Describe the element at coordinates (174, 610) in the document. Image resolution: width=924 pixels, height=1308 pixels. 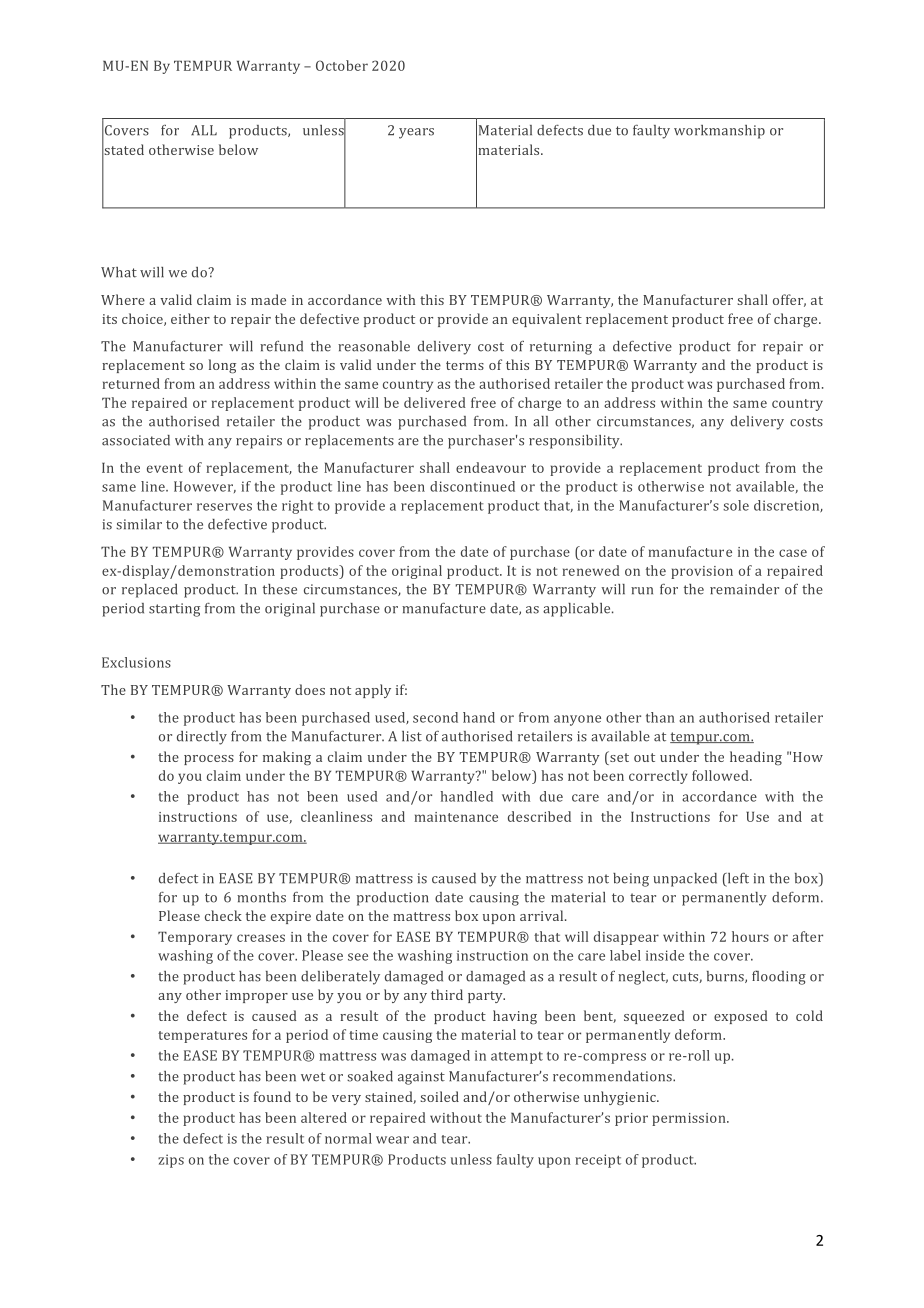
I see `starting` at that location.
